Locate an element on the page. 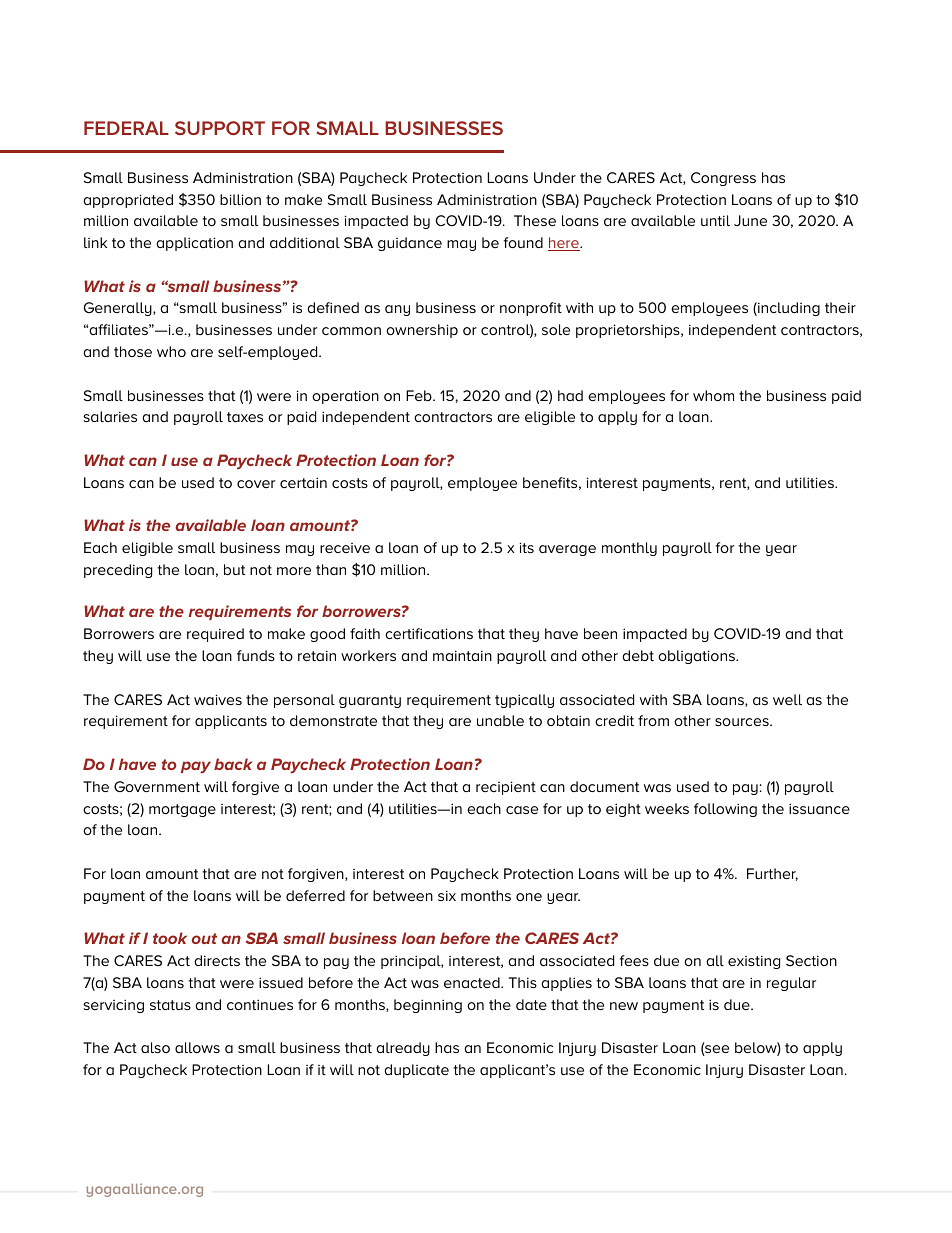 This image has height=1233, width=952. These is located at coordinates (535, 220).
